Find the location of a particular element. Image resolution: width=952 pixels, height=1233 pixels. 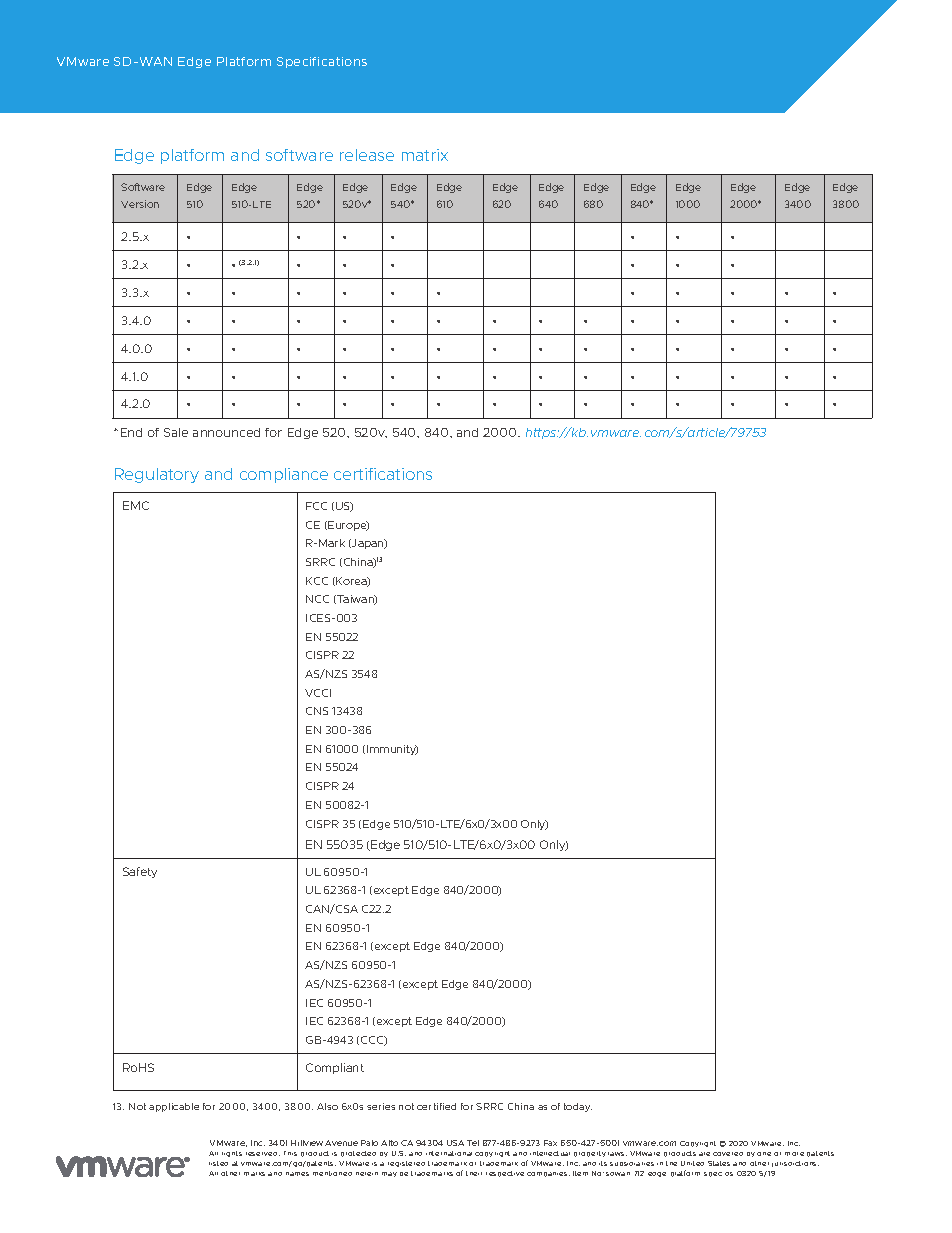

USA is located at coordinates (455, 1143).
